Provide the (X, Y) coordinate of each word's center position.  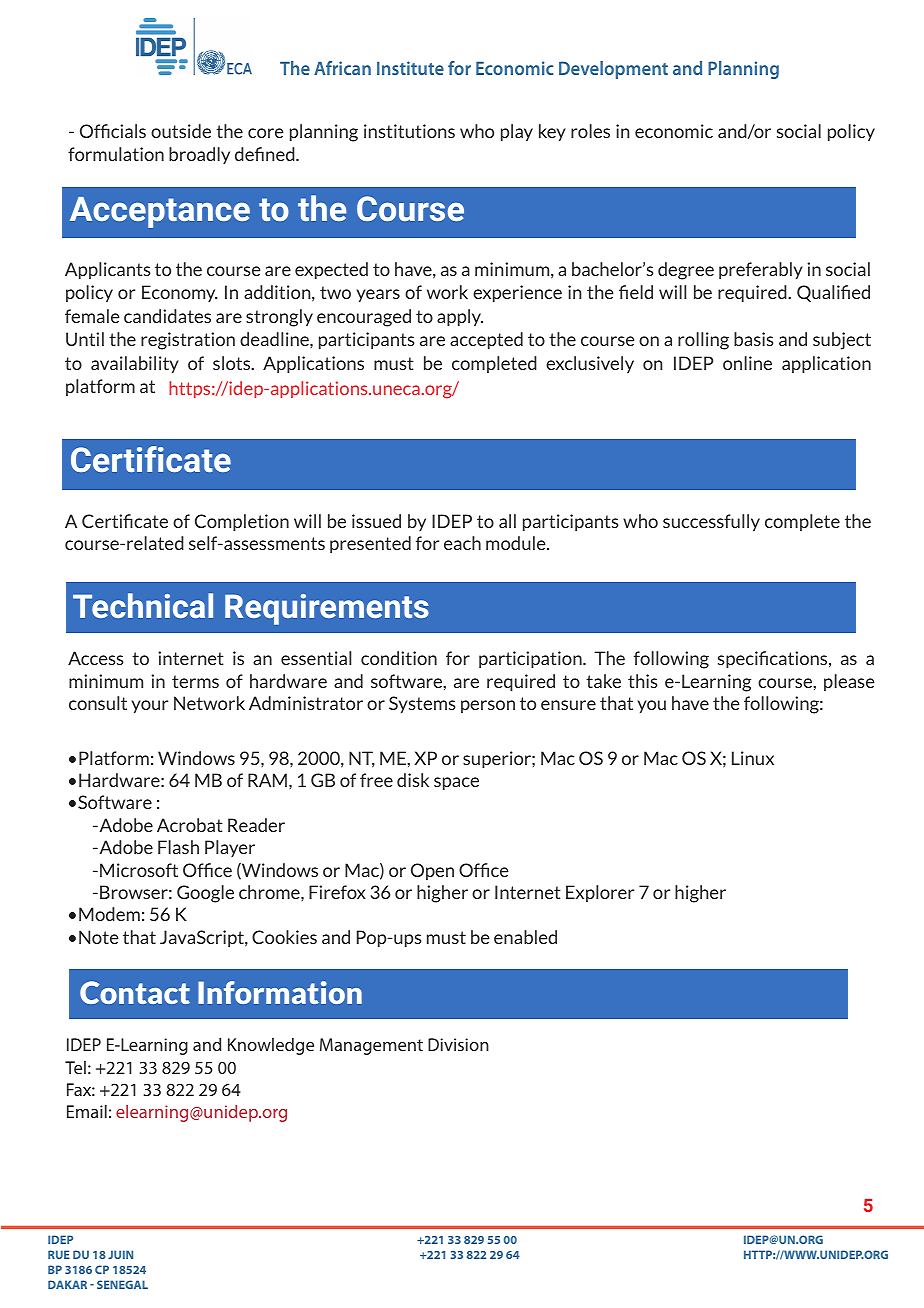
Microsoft (139, 870)
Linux (753, 758)
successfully (711, 522)
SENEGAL (122, 1284)
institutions (409, 131)
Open (432, 871)
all (507, 521)
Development (613, 70)
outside (181, 131)
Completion (242, 522)
